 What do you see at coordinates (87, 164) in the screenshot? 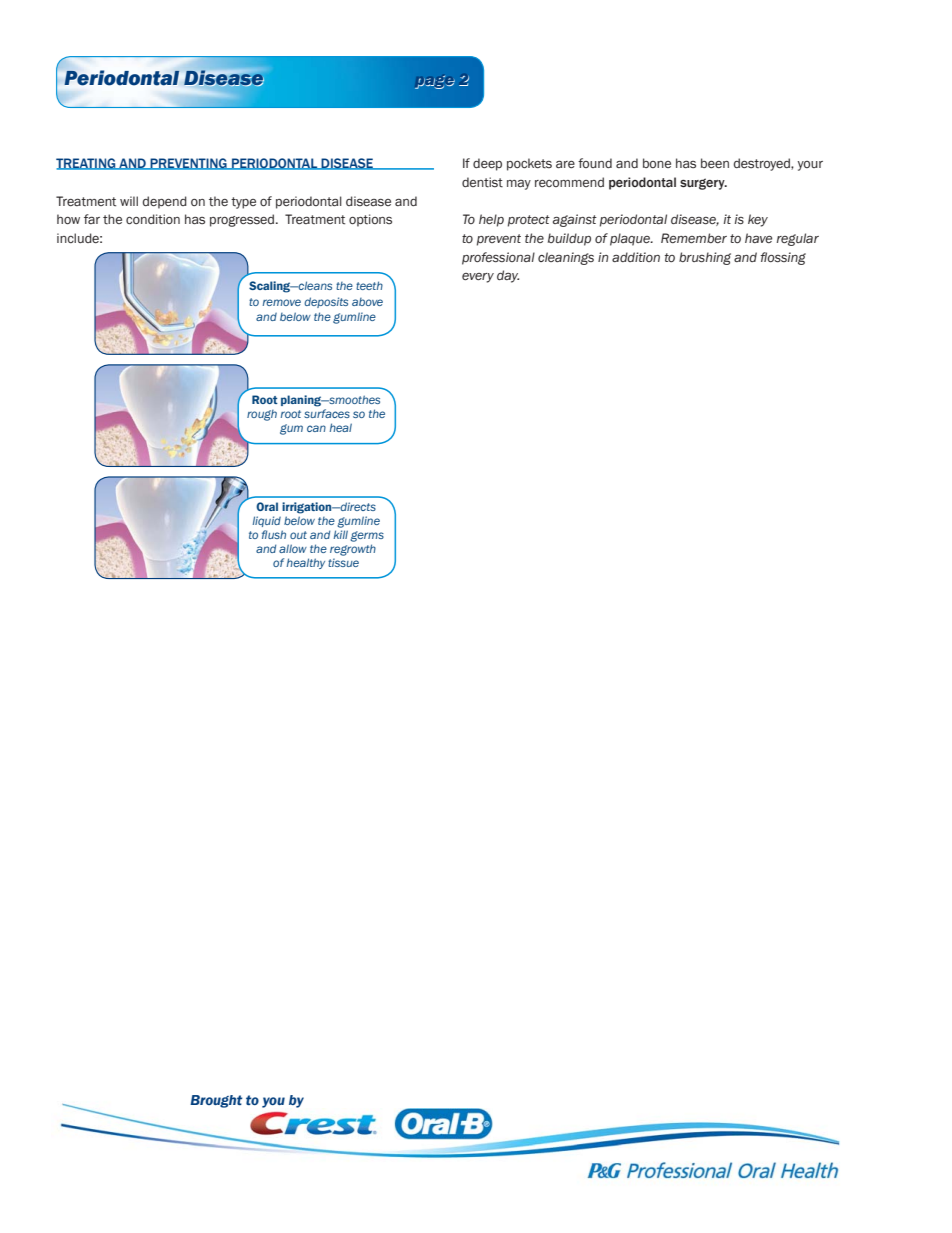
I see `TREATING` at bounding box center [87, 164].
